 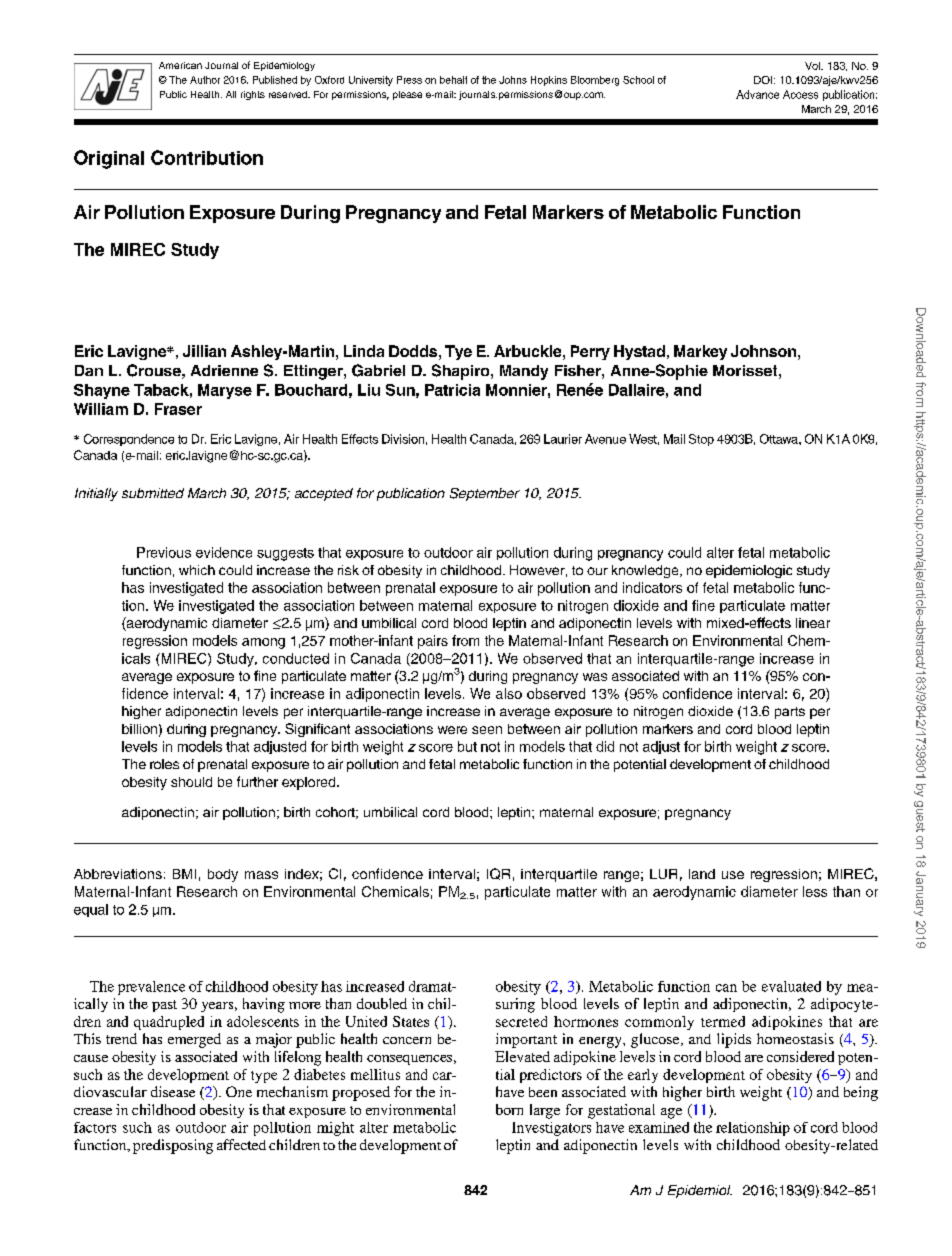 I want to click on behalf, so click(x=453, y=80).
